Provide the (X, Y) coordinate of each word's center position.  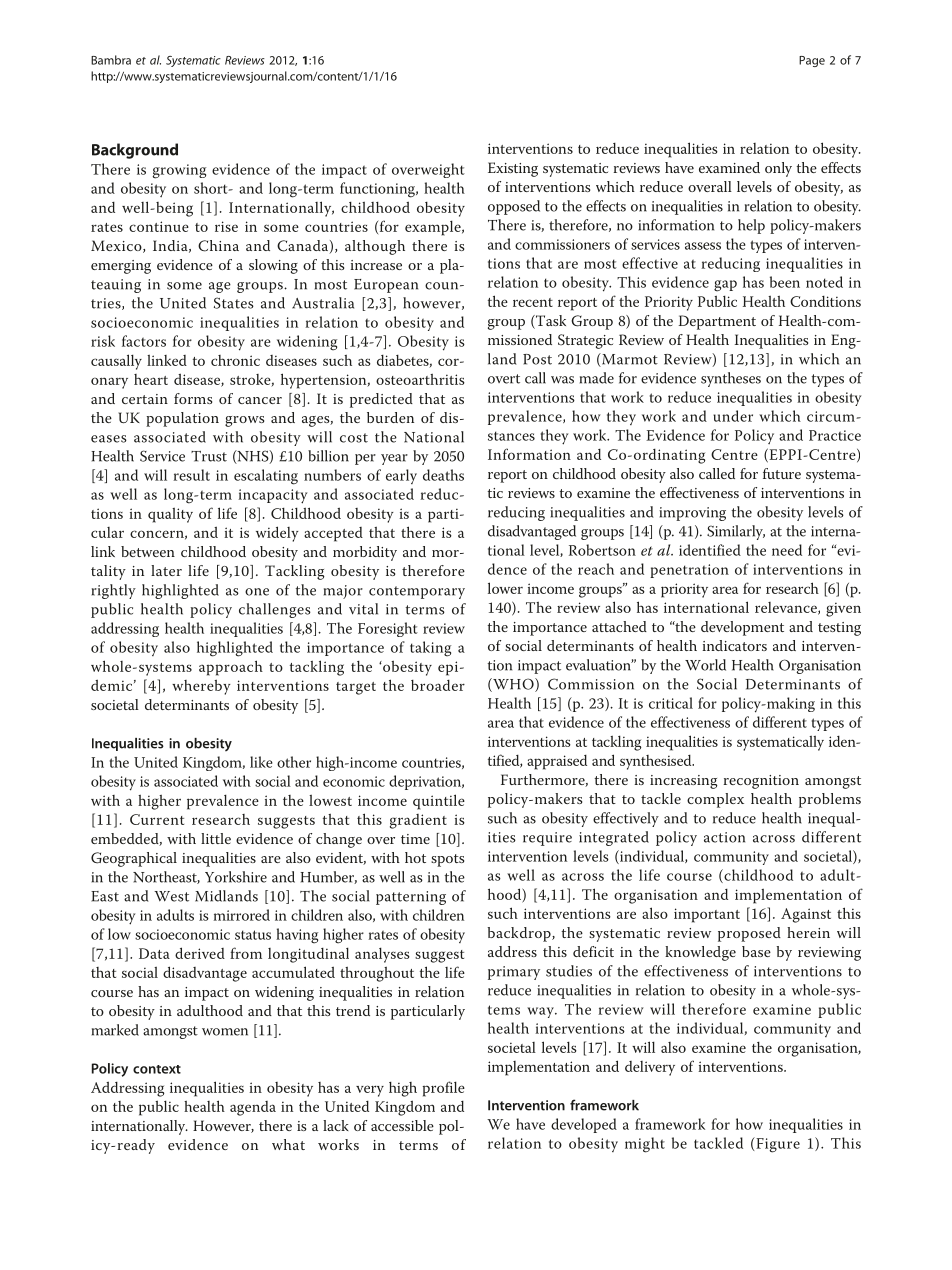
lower (505, 588)
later (166, 570)
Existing (513, 169)
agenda (253, 1108)
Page (812, 61)
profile (444, 1089)
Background (135, 151)
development (742, 628)
